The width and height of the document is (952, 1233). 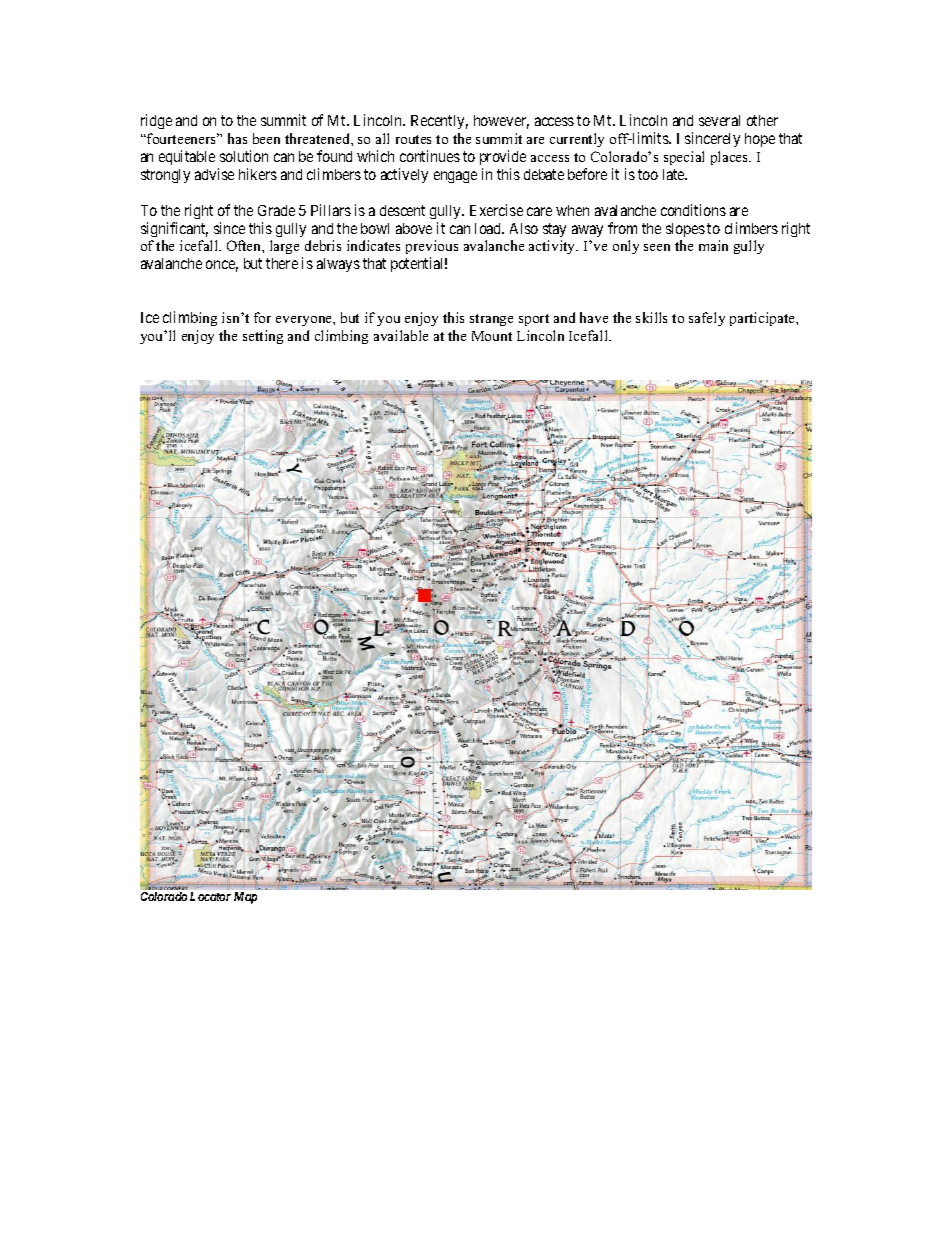 What do you see at coordinates (263, 337) in the document?
I see `setting` at bounding box center [263, 337].
